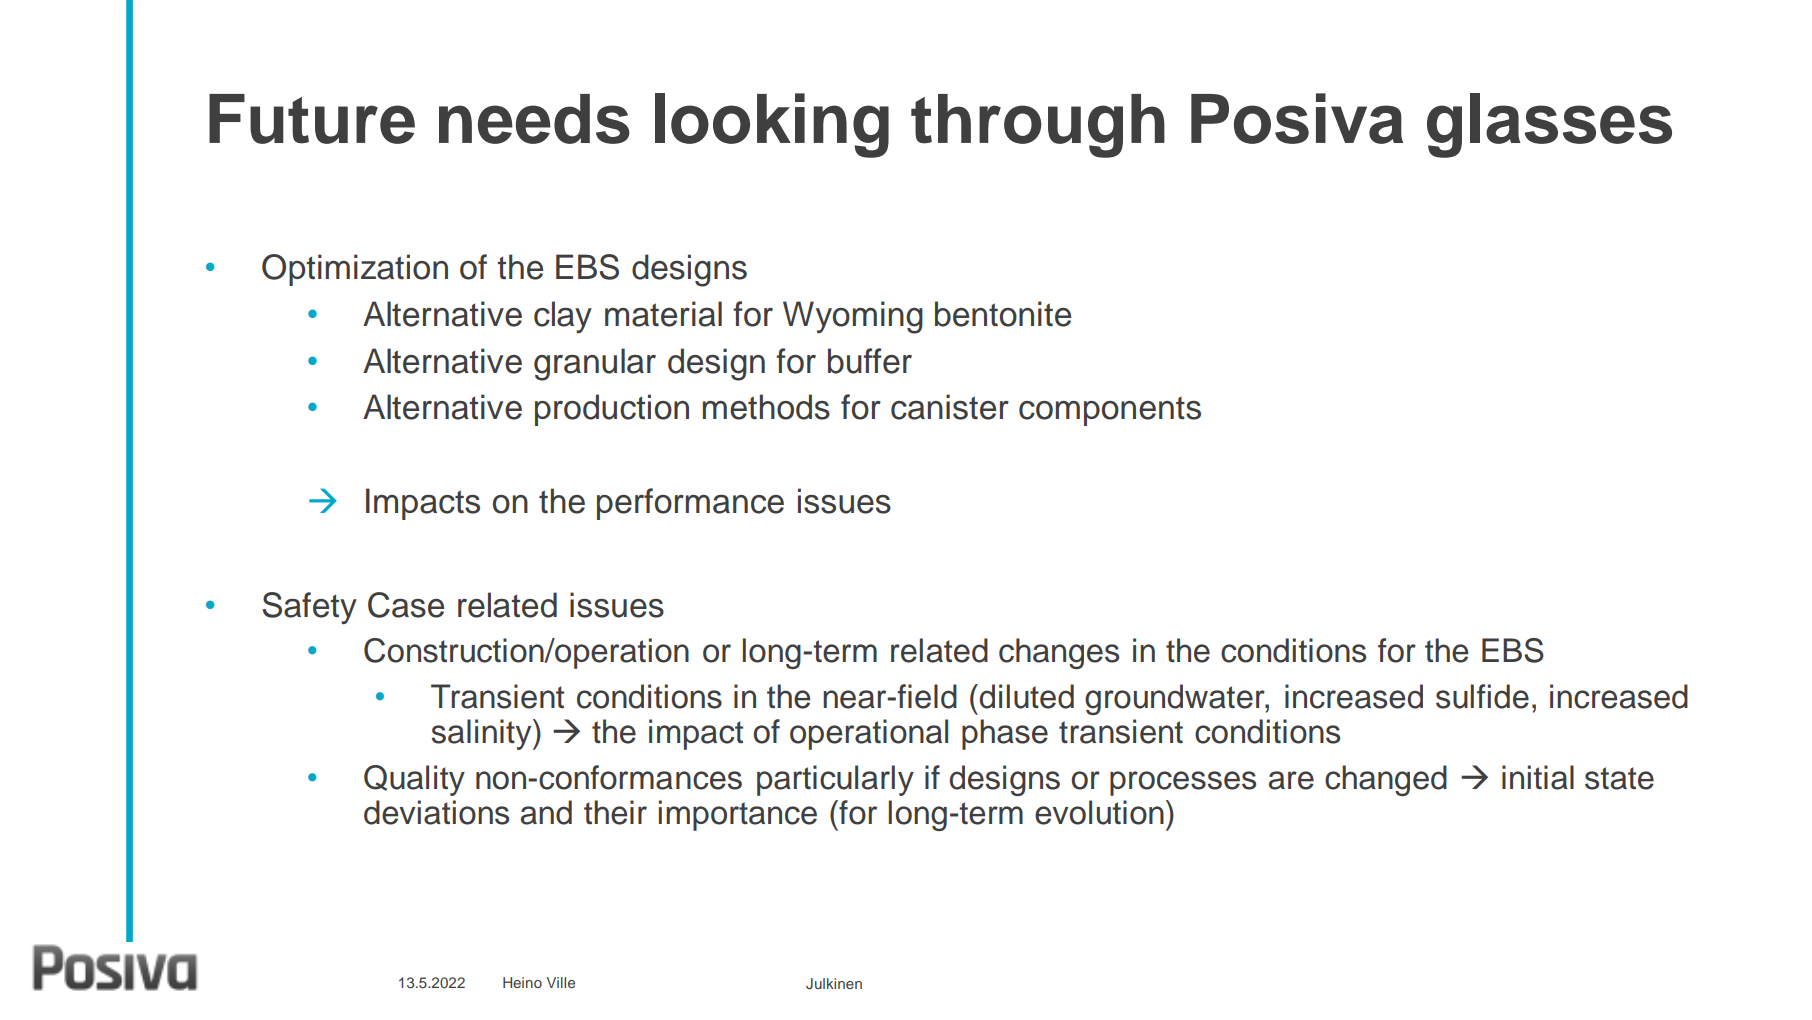  What do you see at coordinates (1026, 696) in the screenshot?
I see `diluted` at bounding box center [1026, 696].
